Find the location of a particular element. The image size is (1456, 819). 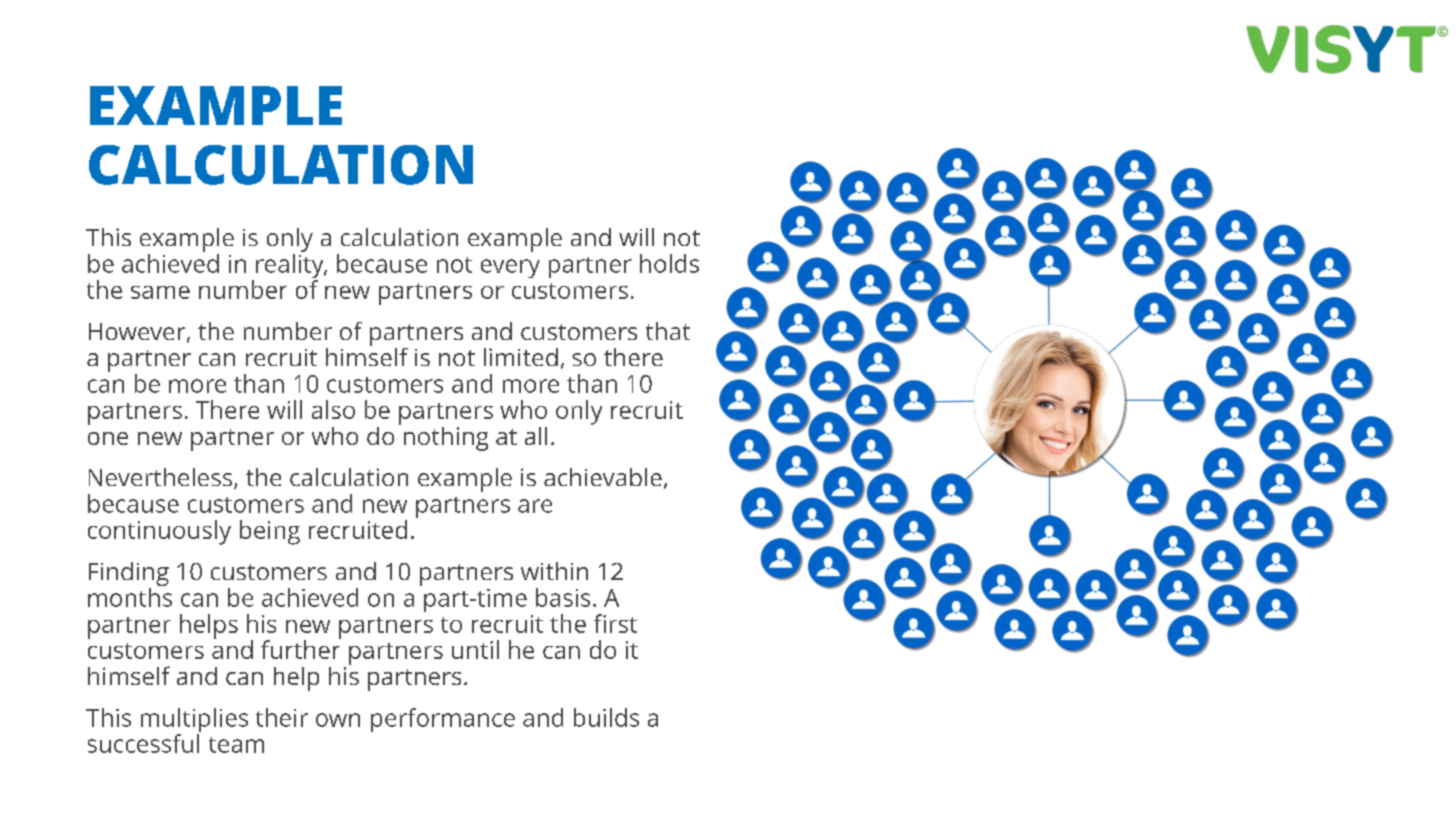

months is located at coordinates (130, 597).
